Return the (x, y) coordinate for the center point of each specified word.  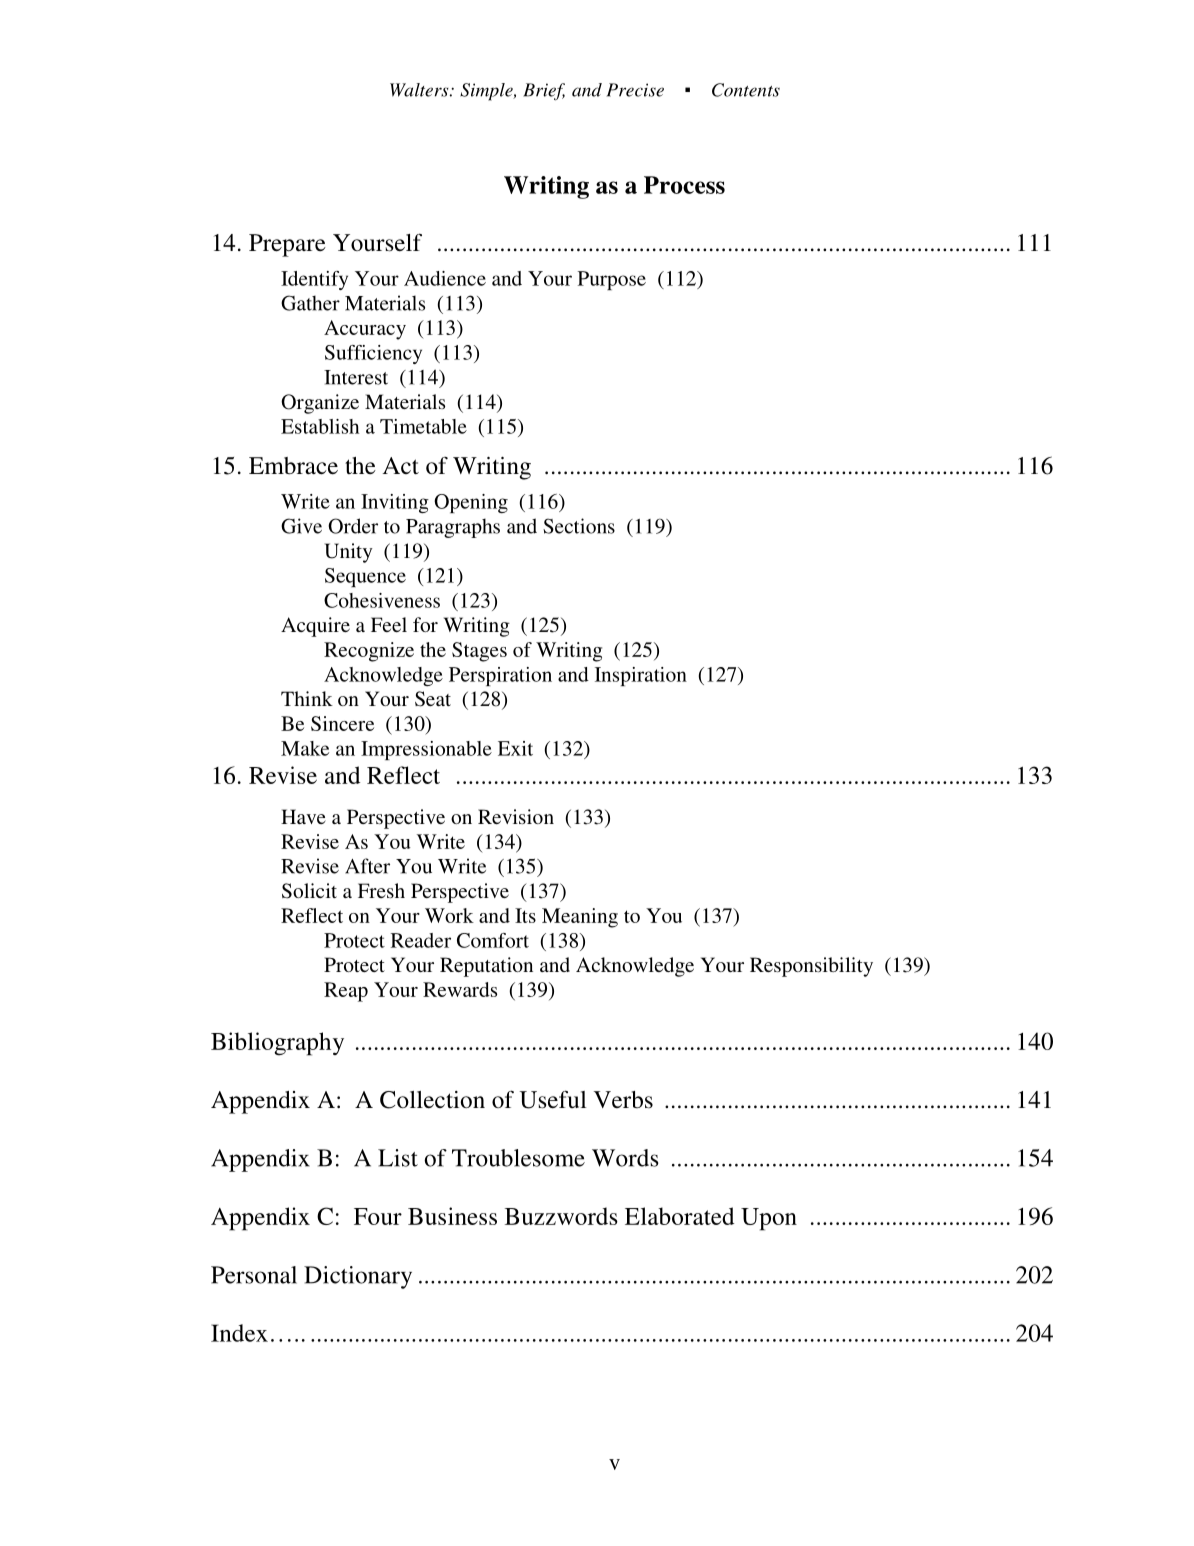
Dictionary (358, 1277)
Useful (553, 1099)
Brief (544, 92)
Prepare (287, 245)
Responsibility (811, 967)
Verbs (623, 1099)
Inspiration (641, 676)
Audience (445, 278)
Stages (479, 652)
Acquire (315, 627)
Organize (320, 404)
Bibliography (277, 1044)
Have (303, 816)
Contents (746, 90)
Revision (516, 816)
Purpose (612, 280)
